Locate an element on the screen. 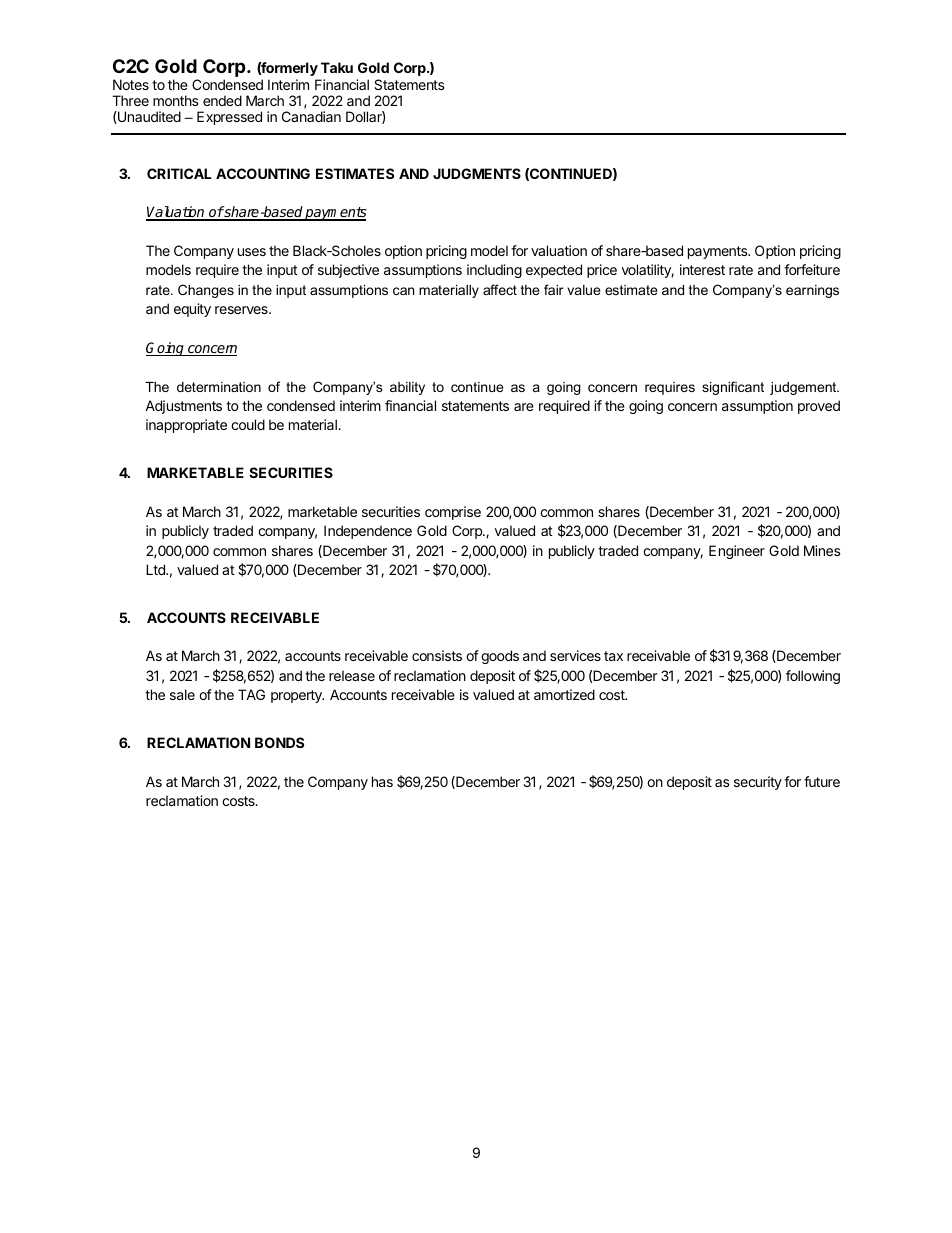 This screenshot has width=952, height=1233. has is located at coordinates (382, 781).
